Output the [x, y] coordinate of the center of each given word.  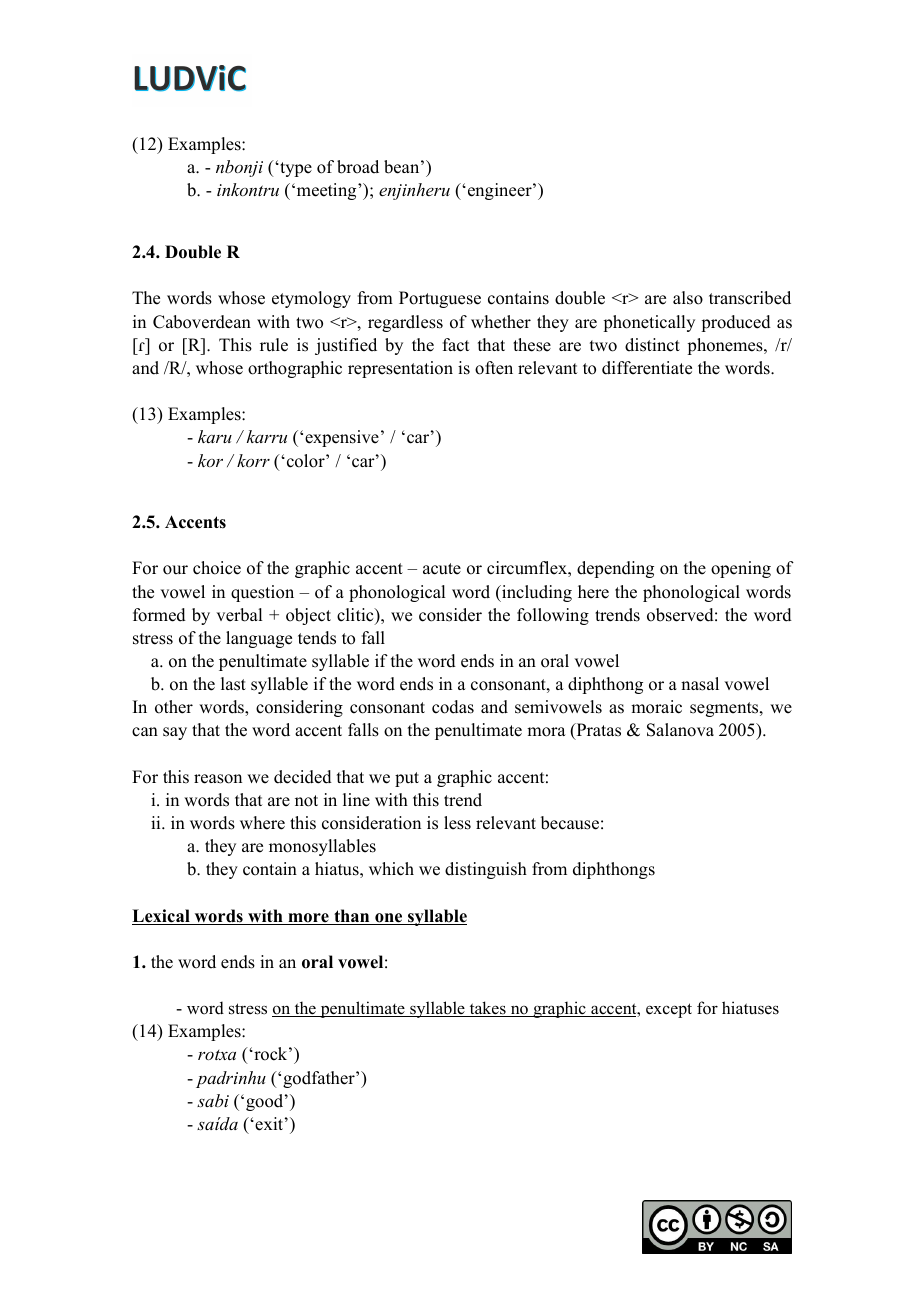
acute [442, 569]
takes [487, 1009]
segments [725, 709]
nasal [700, 684]
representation [400, 369]
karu [215, 436]
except [669, 1010]
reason [218, 779]
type [295, 169]
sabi [213, 1100]
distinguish [486, 870]
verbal [239, 615]
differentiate [647, 368]
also [688, 298]
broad [358, 167]
